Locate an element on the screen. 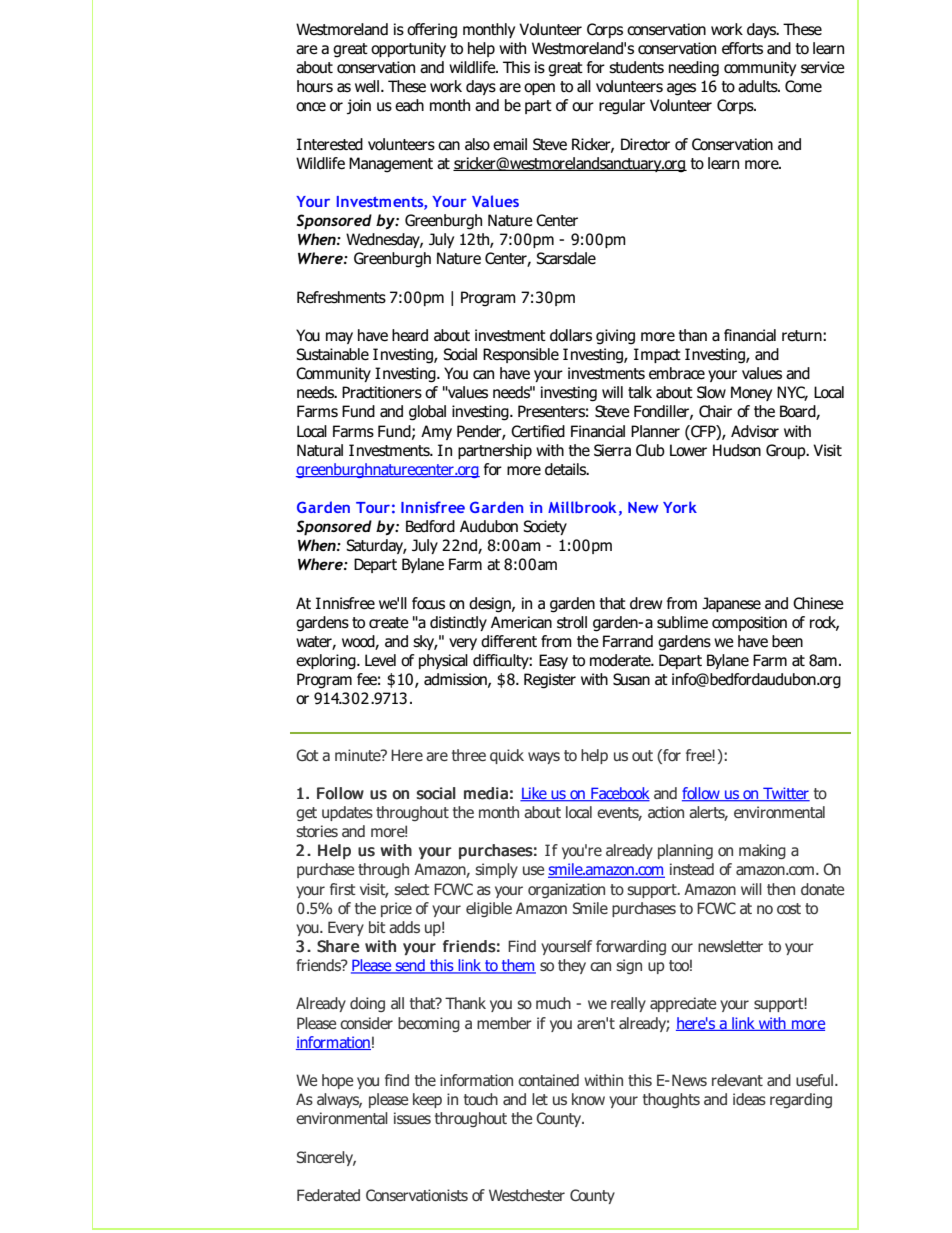 This screenshot has height=1233, width=952. dollars is located at coordinates (571, 335).
